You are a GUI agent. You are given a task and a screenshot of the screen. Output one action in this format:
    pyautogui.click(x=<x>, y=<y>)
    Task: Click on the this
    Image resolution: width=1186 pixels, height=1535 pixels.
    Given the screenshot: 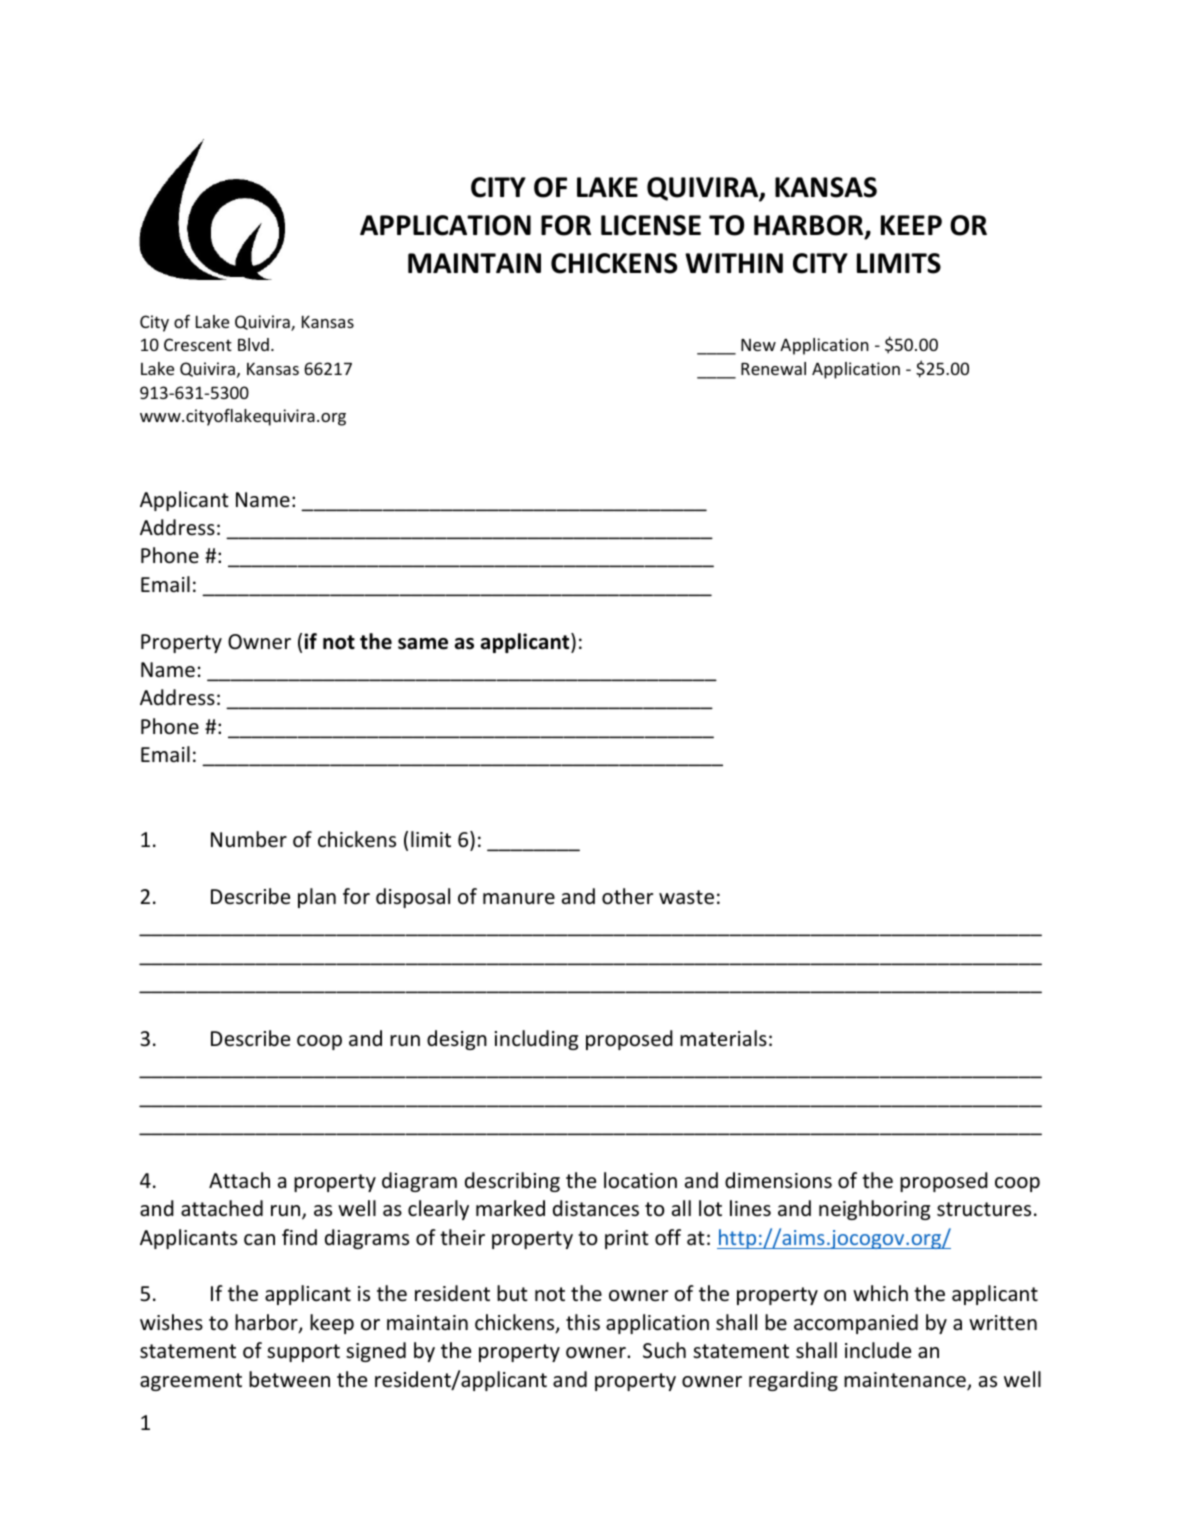 What is the action you would take?
    pyautogui.click(x=583, y=1322)
